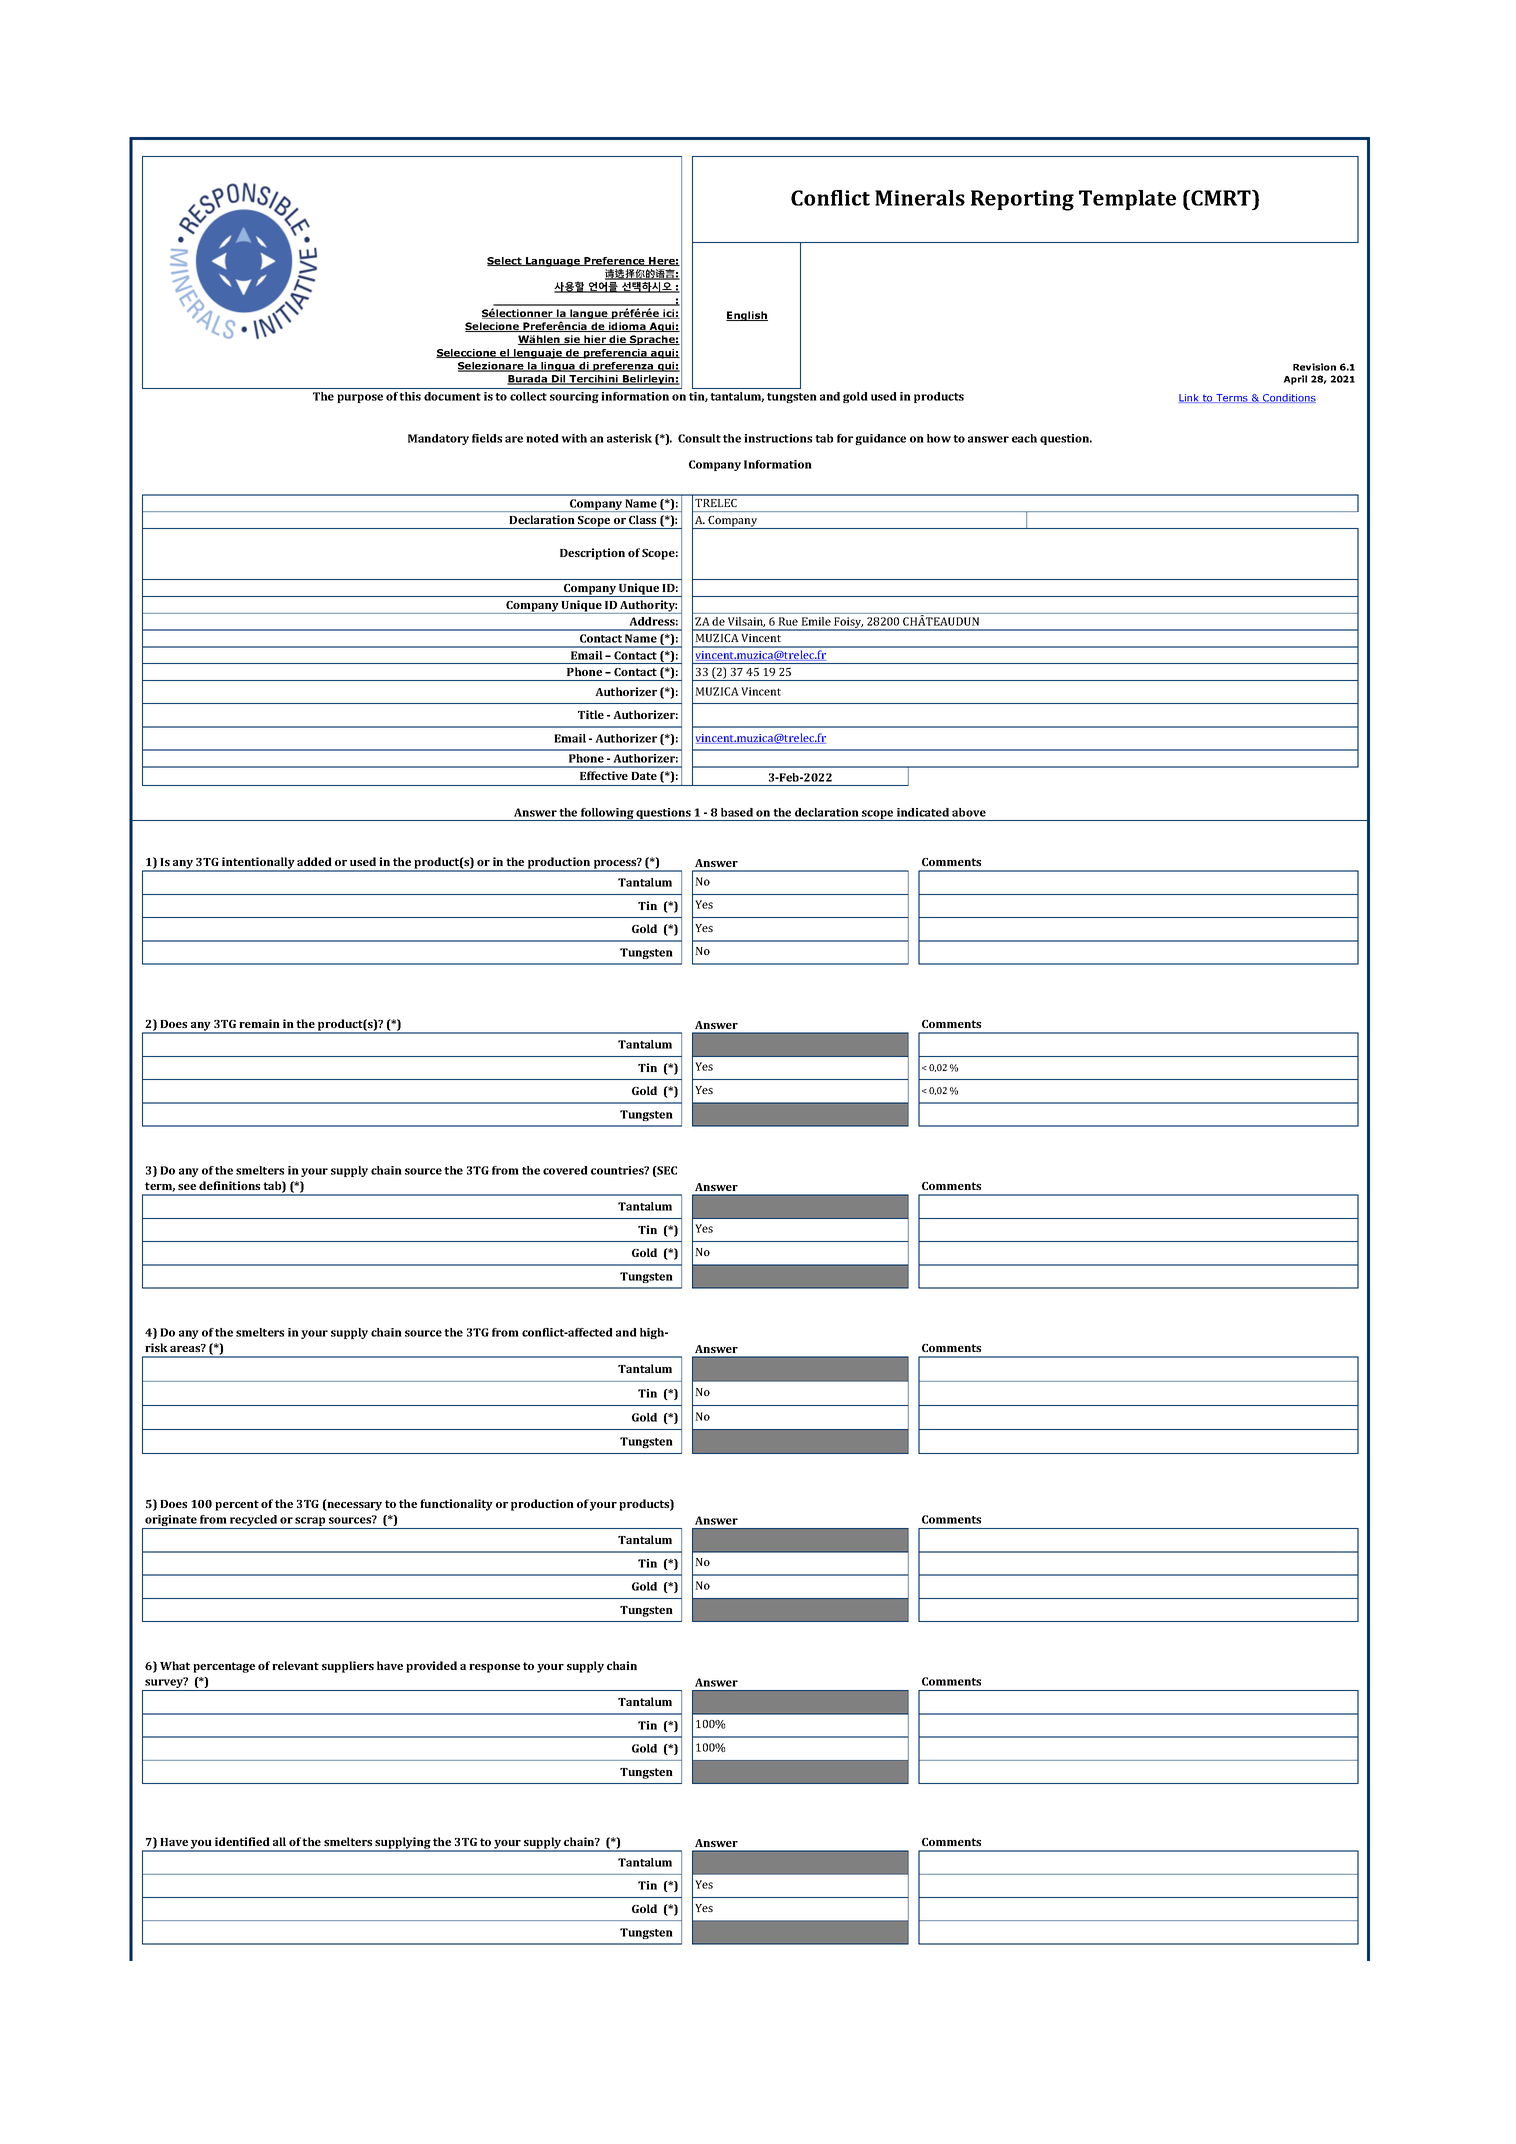 The image size is (1516, 2144). I want to click on CMRT, so click(1222, 198).
